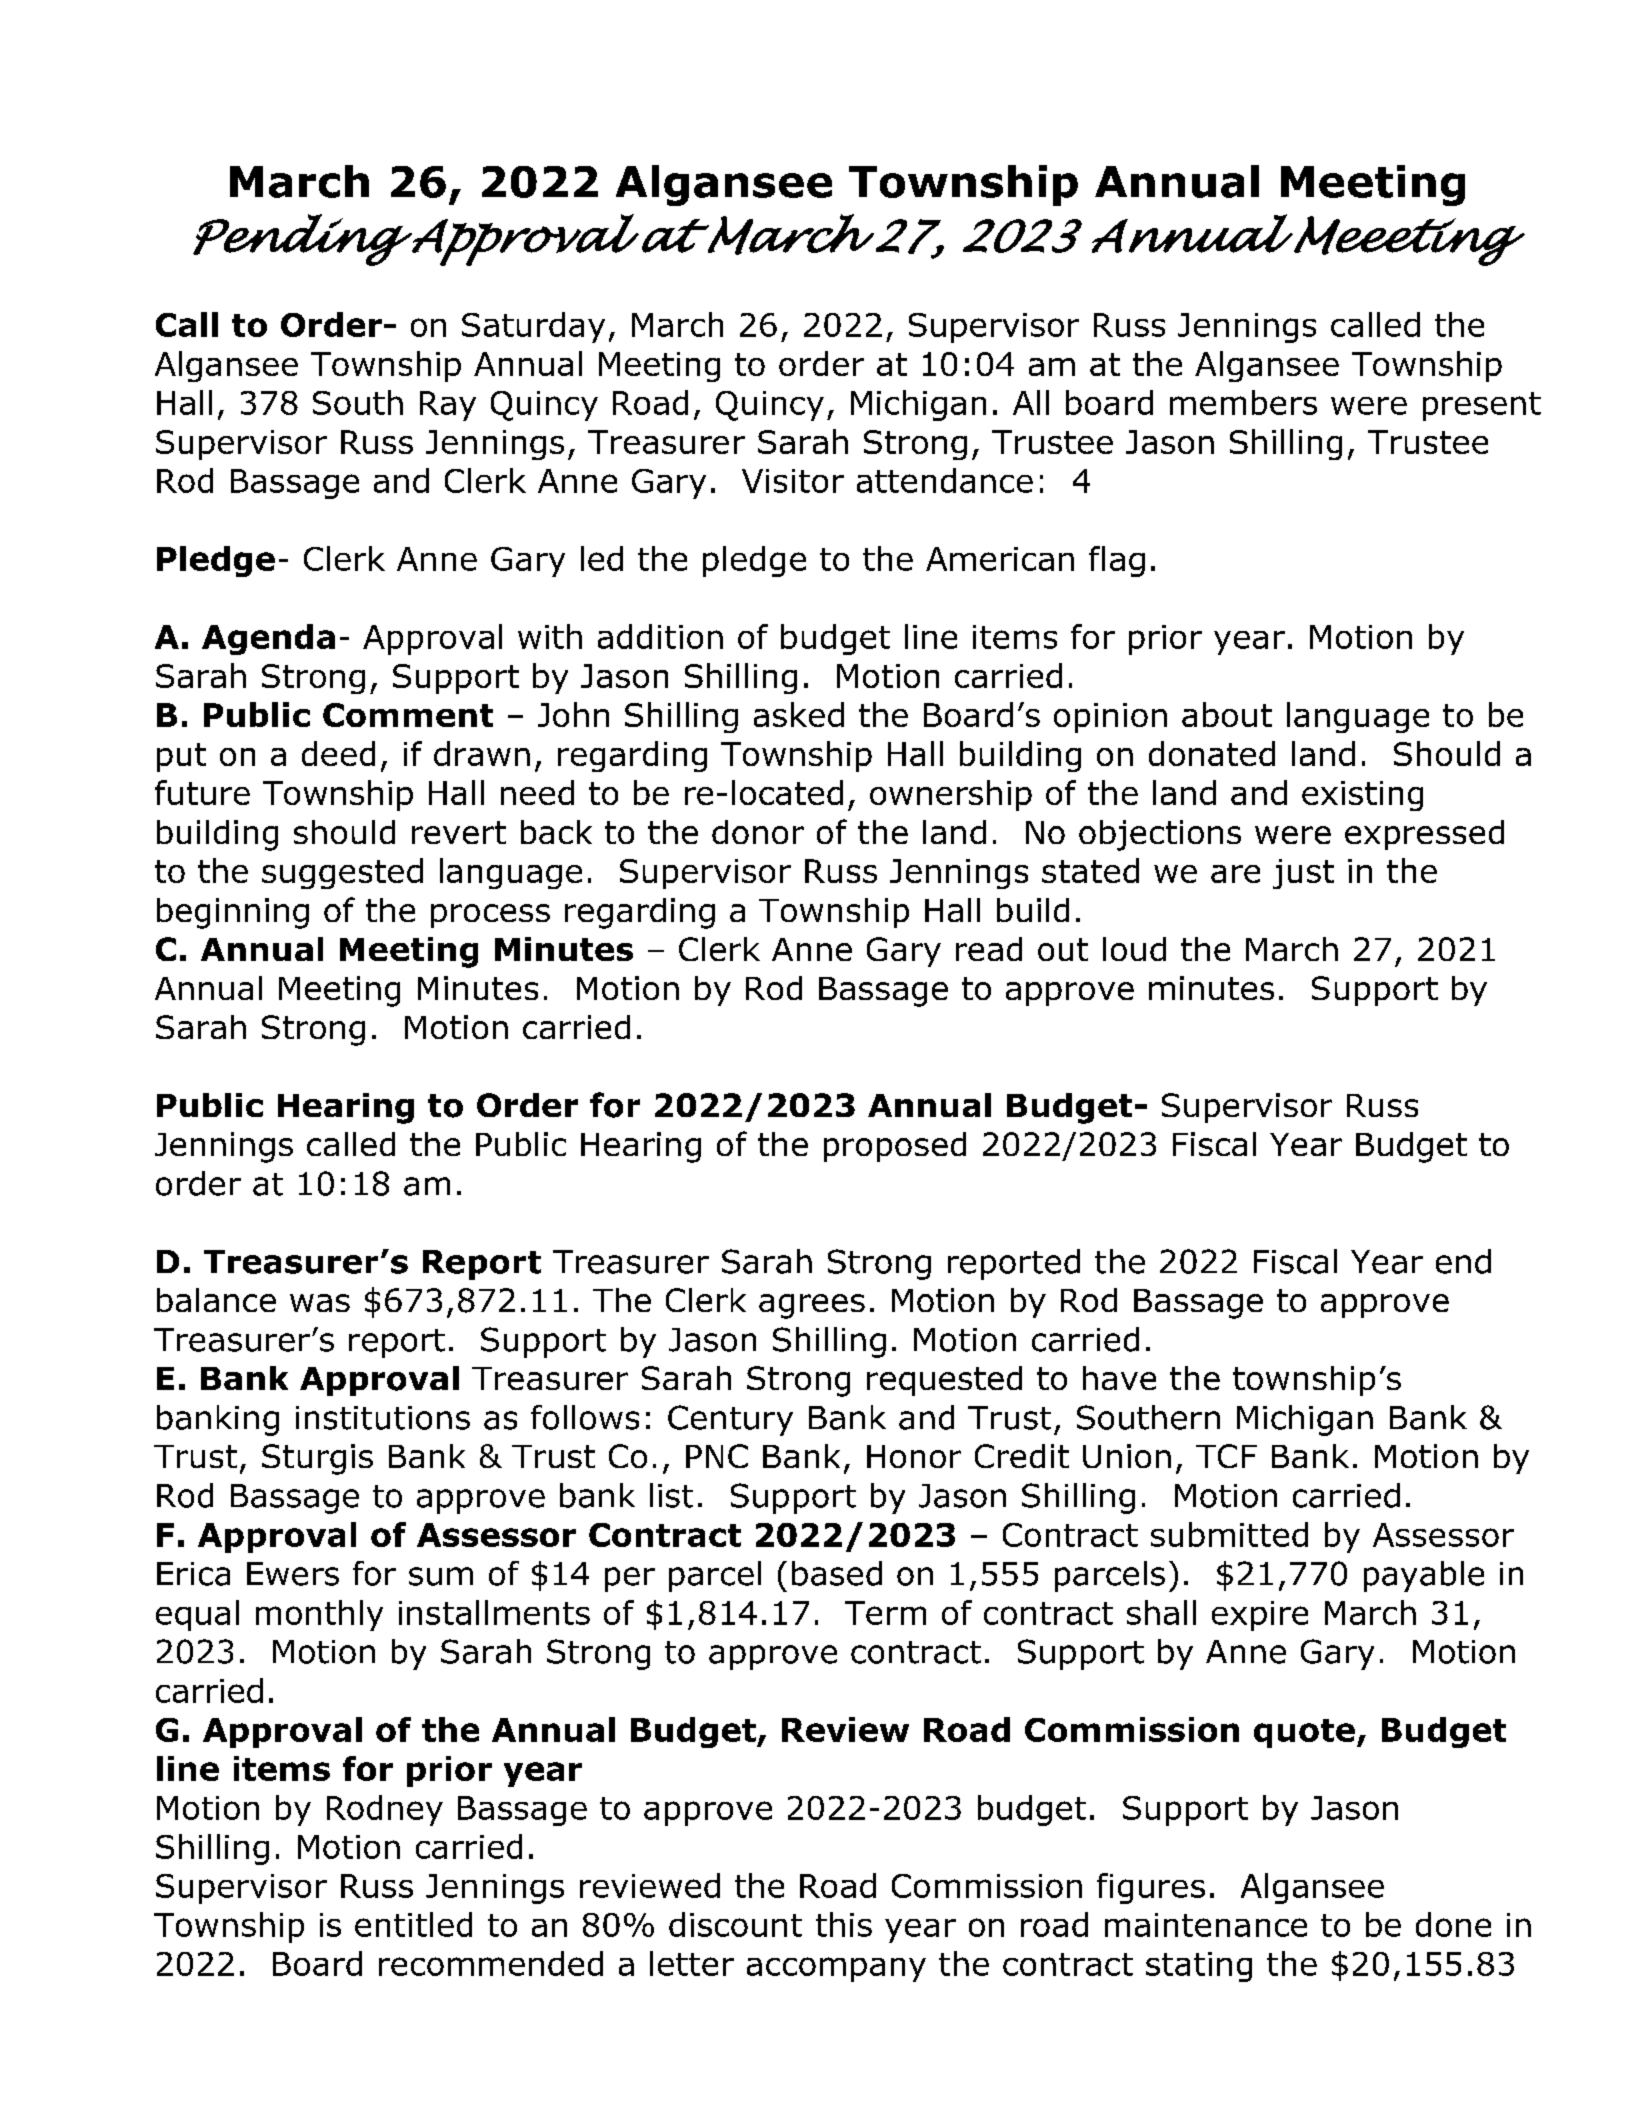  What do you see at coordinates (1362, 796) in the screenshot?
I see `existing` at bounding box center [1362, 796].
